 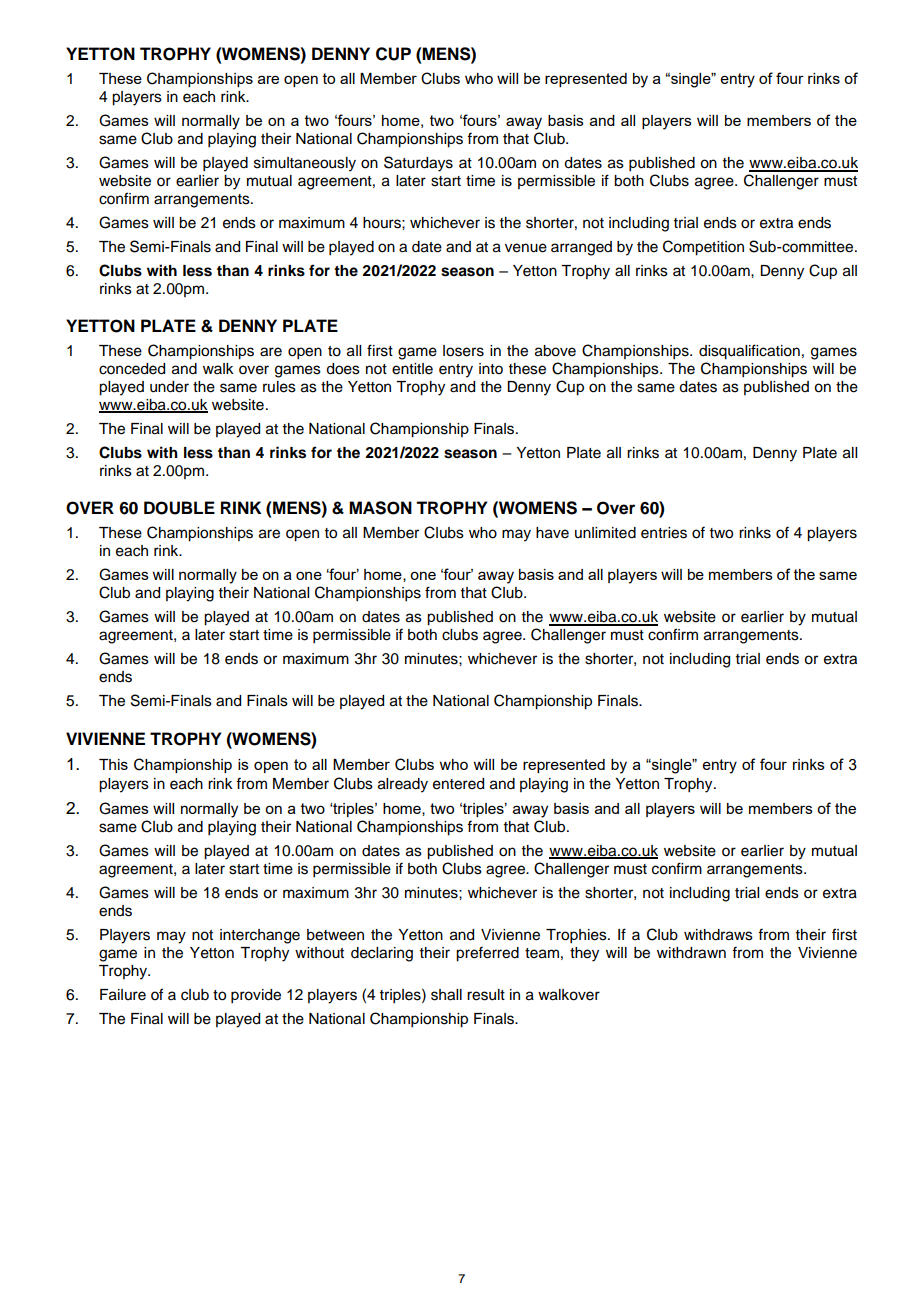 I want to click on DOUBLE, so click(x=179, y=508).
